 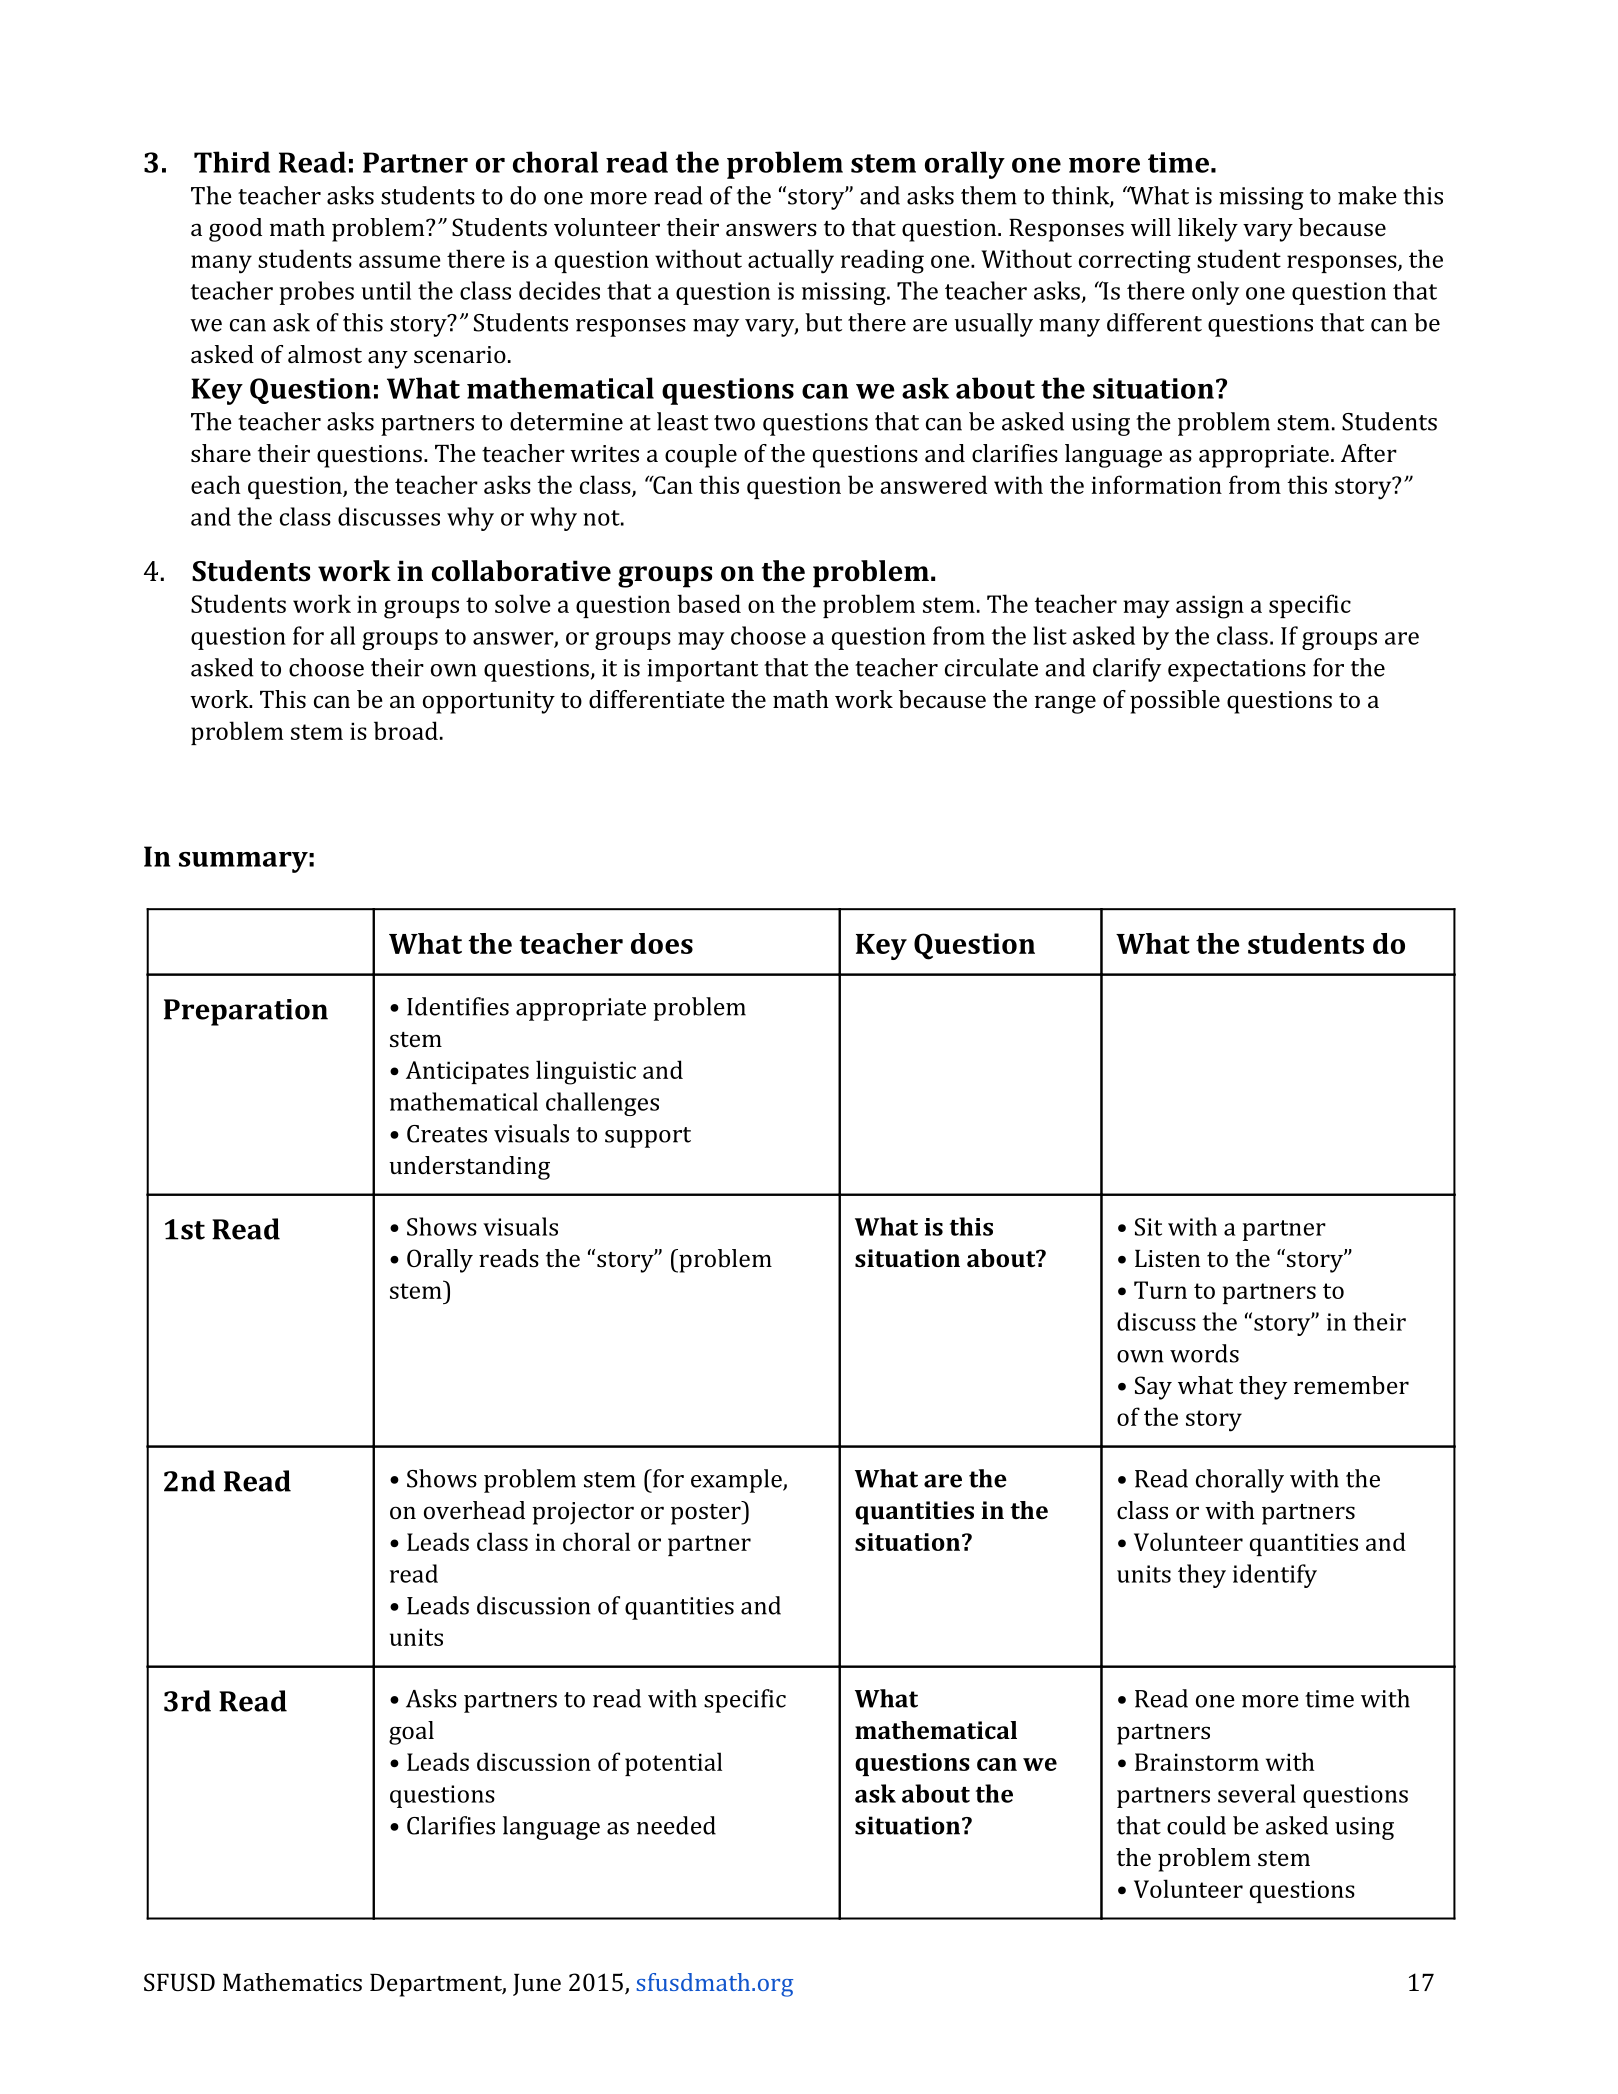 I want to click on expectations, so click(x=1237, y=670).
